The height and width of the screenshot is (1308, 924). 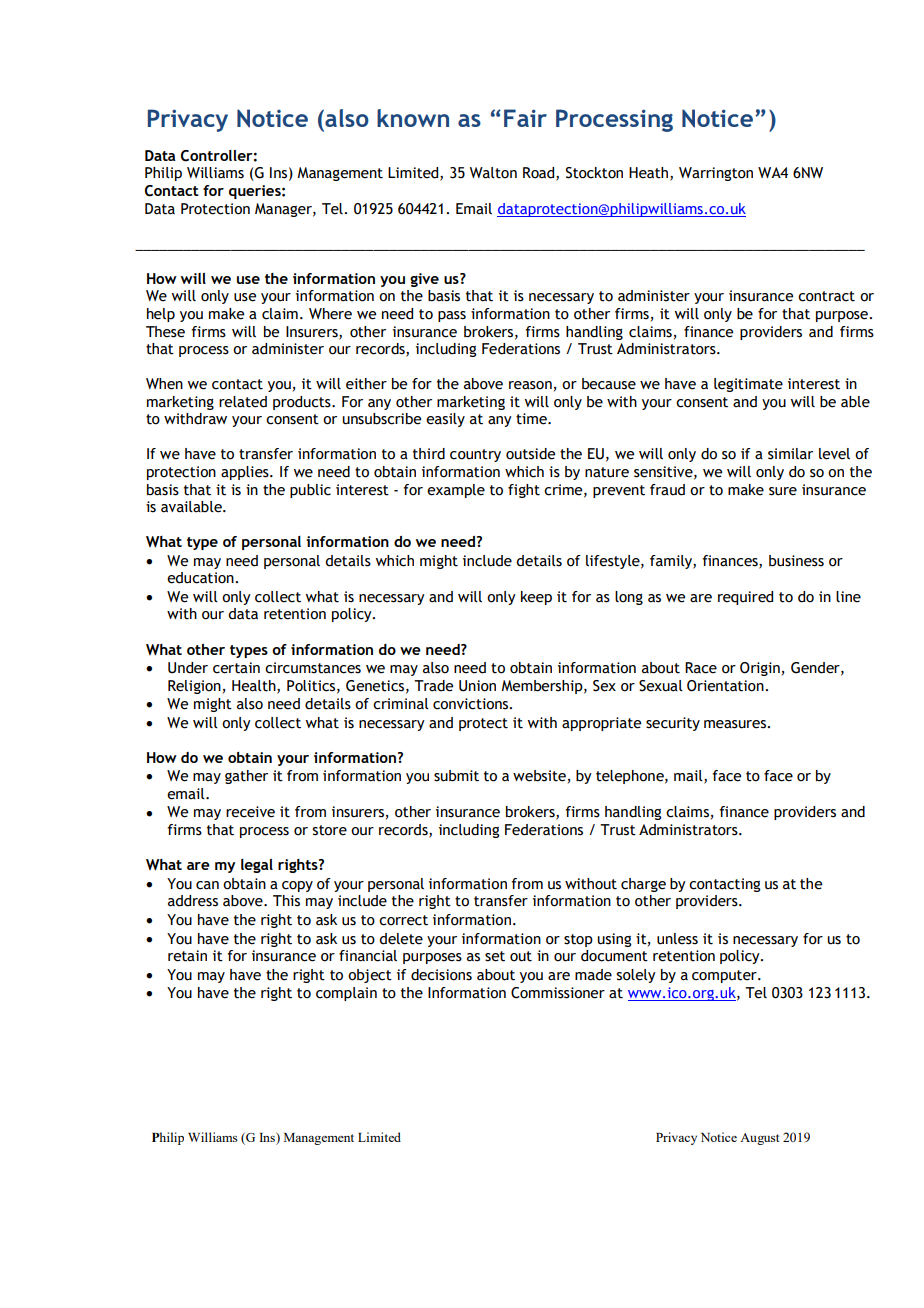 What do you see at coordinates (413, 118) in the screenshot?
I see `known` at bounding box center [413, 118].
